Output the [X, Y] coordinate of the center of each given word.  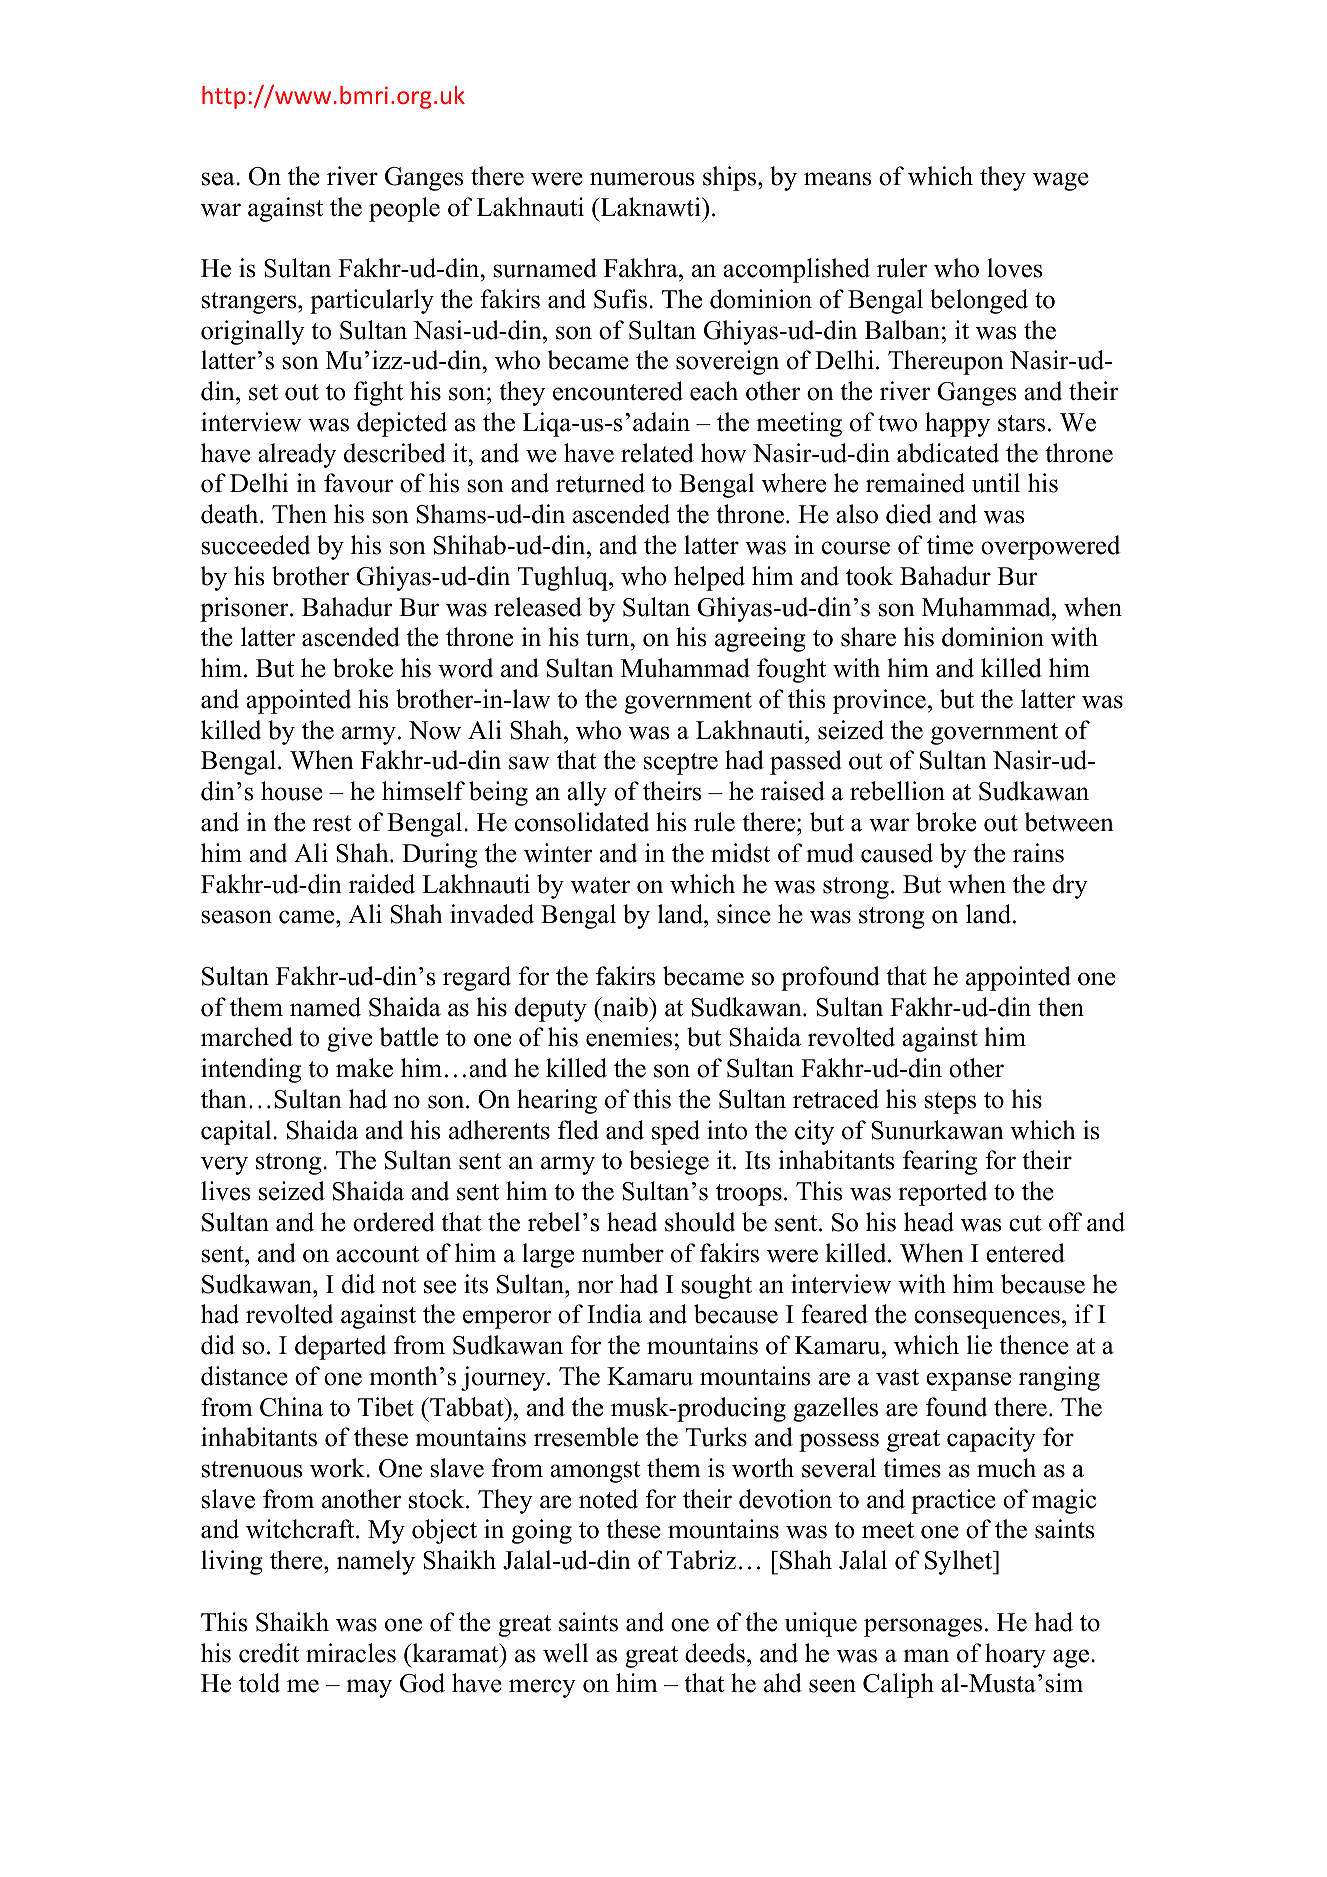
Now [435, 730]
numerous [642, 179]
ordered [394, 1222]
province [879, 701]
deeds [715, 1653]
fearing [940, 1162]
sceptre [681, 764]
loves [1014, 268]
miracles [351, 1653]
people [404, 209]
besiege [669, 1162]
